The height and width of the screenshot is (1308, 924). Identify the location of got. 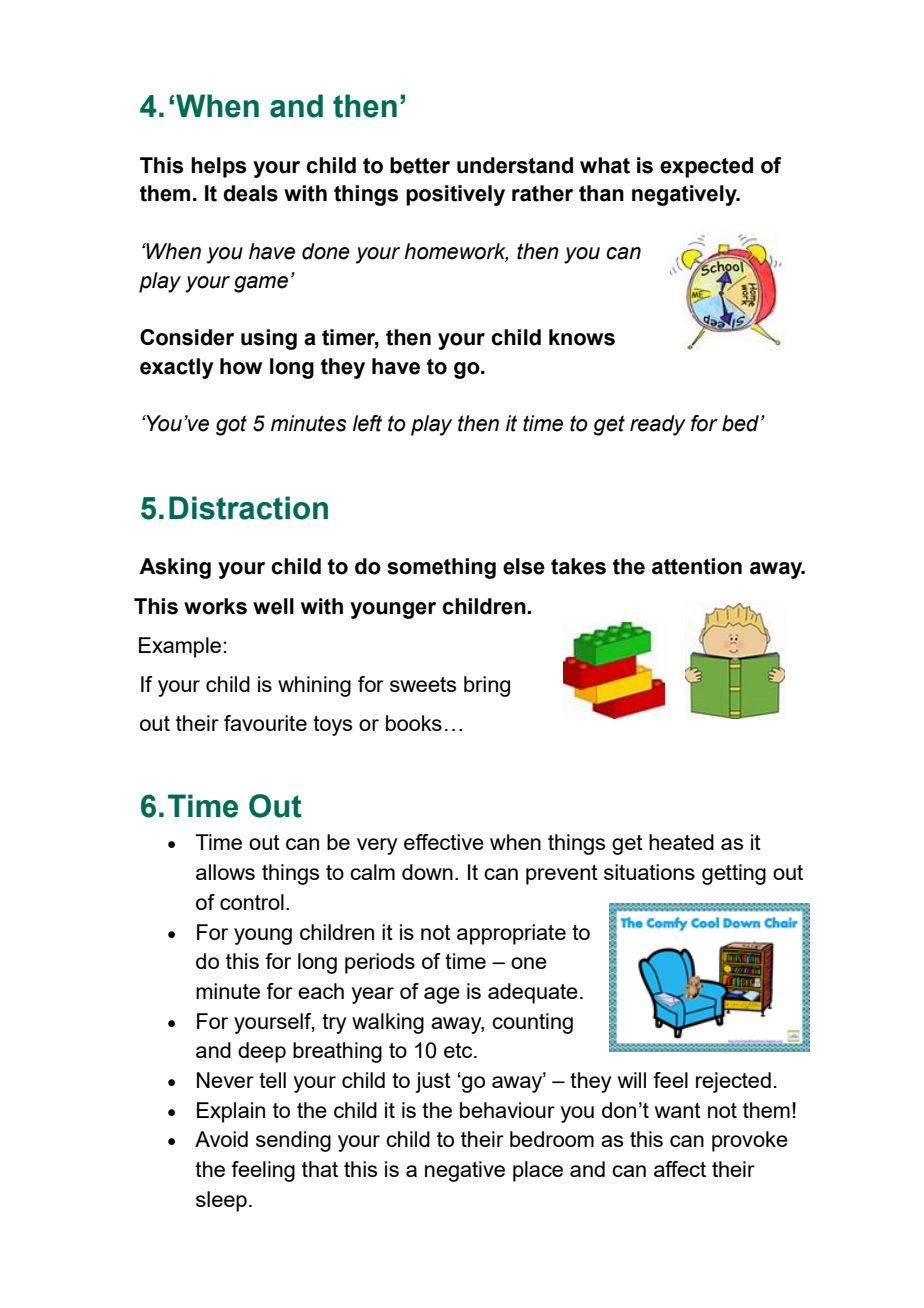
(231, 425).
